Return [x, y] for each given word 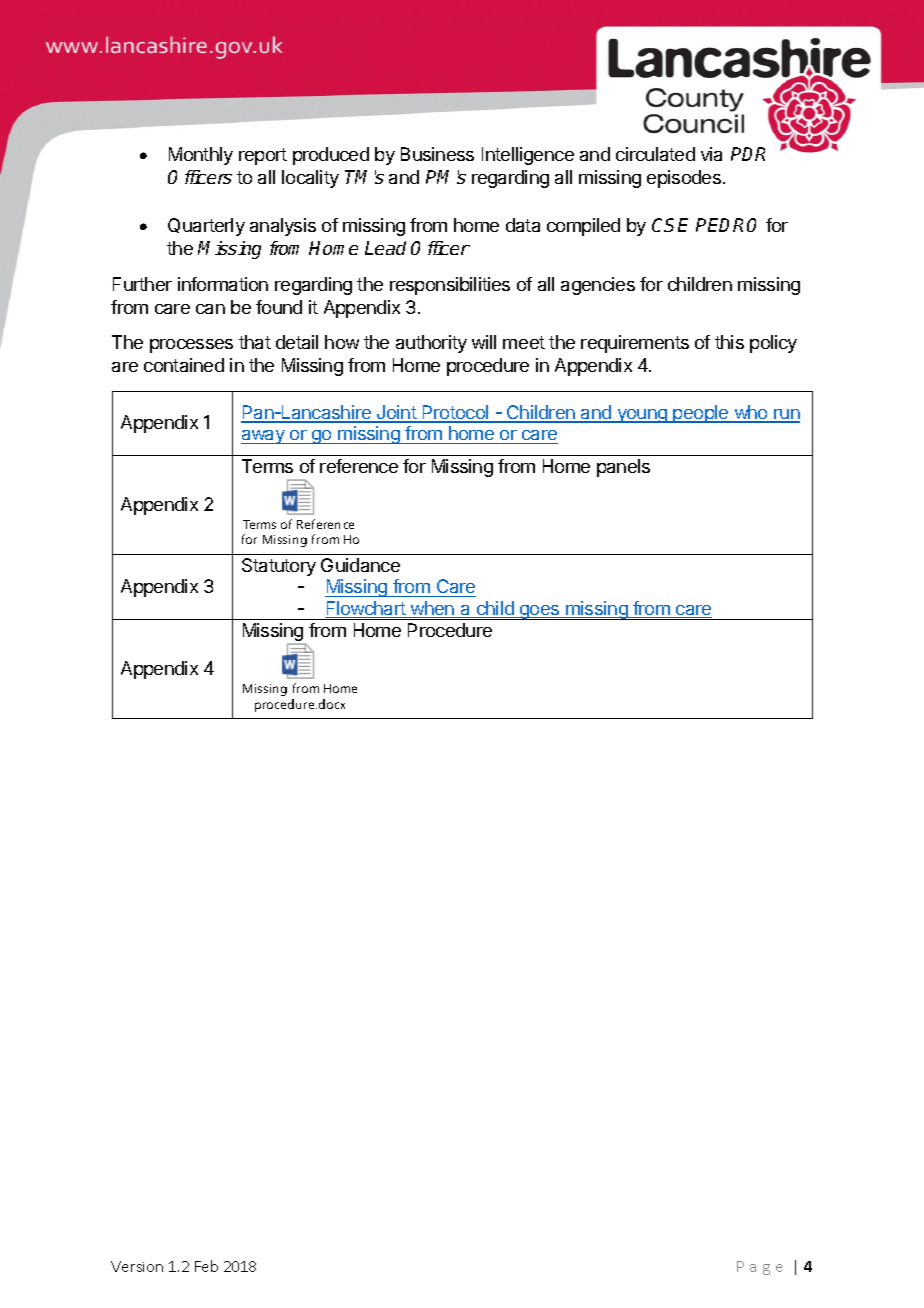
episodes [684, 179]
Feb [206, 1266]
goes [540, 612]
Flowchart [366, 609]
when [433, 609]
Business [437, 154]
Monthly [201, 156]
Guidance [360, 565]
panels [623, 468]
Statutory [279, 567]
